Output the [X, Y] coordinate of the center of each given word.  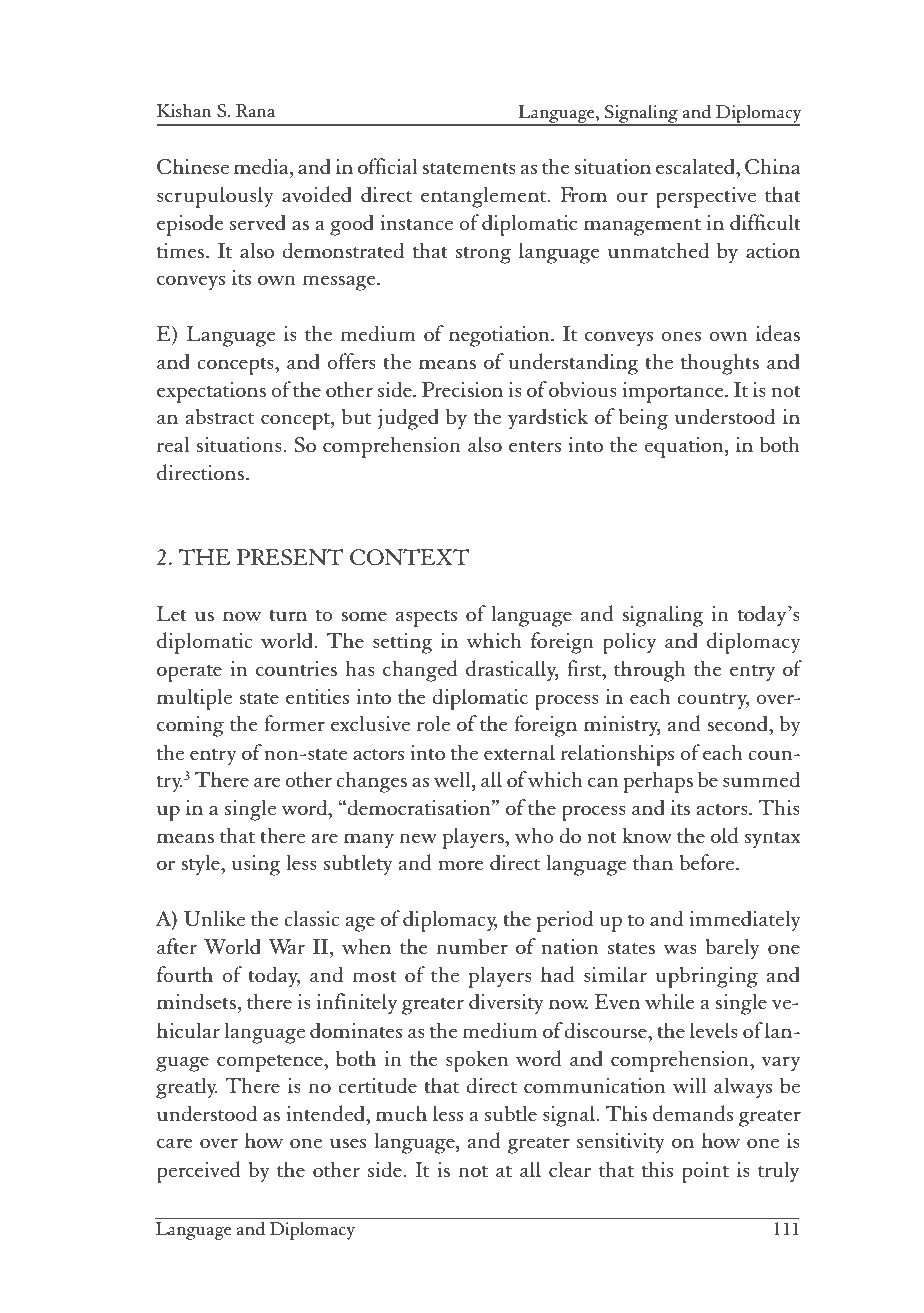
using [256, 865]
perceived [198, 1172]
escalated [696, 166]
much [401, 1113]
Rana [255, 110]
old [724, 835]
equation [685, 447]
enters [535, 446]
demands [693, 1113]
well [453, 779]
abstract [220, 416]
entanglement [485, 197]
